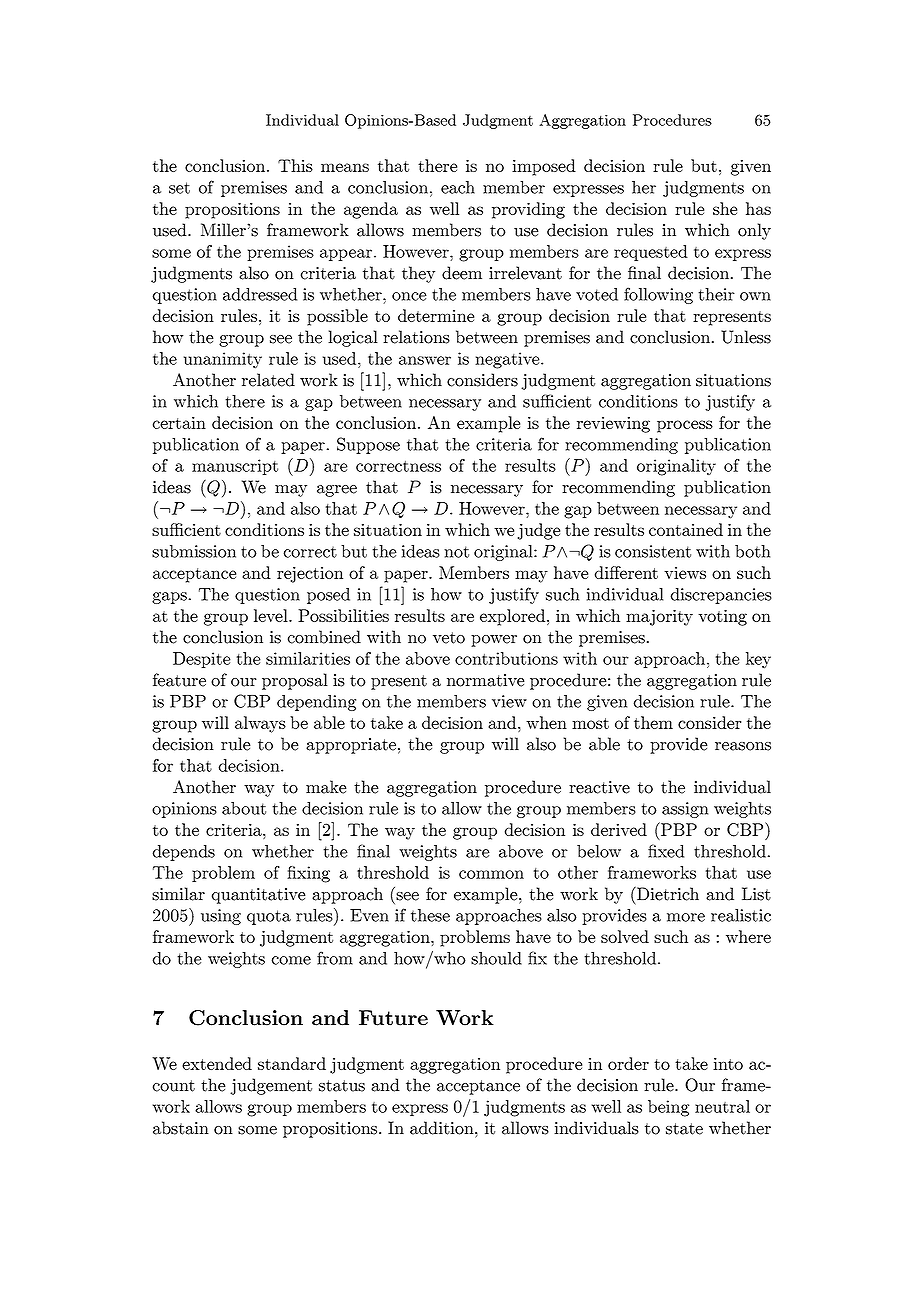 This document has width=924, height=1308. Describe the element at coordinates (202, 660) in the document. I see `Despite` at that location.
